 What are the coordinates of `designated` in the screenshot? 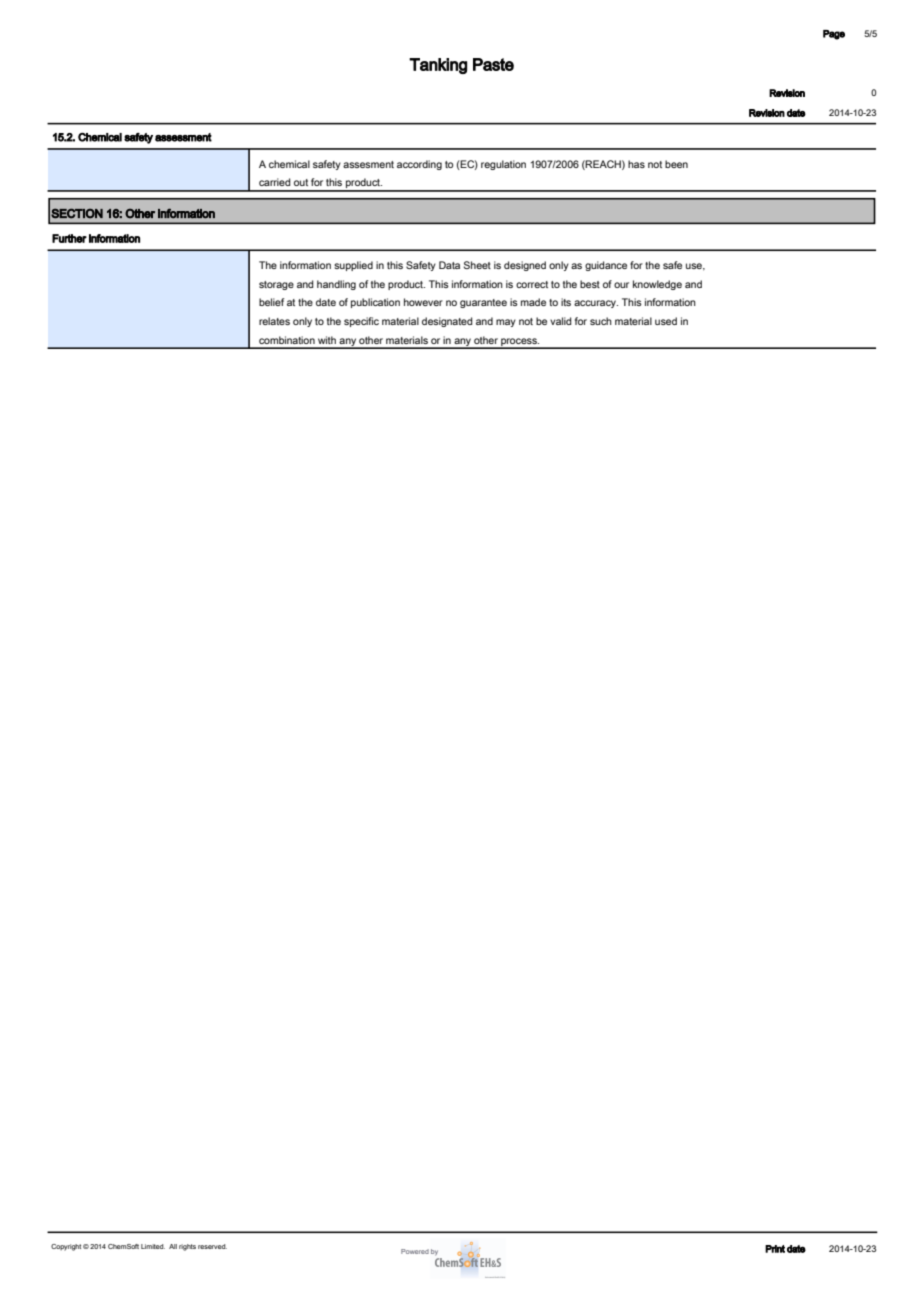 It's located at (447, 322).
